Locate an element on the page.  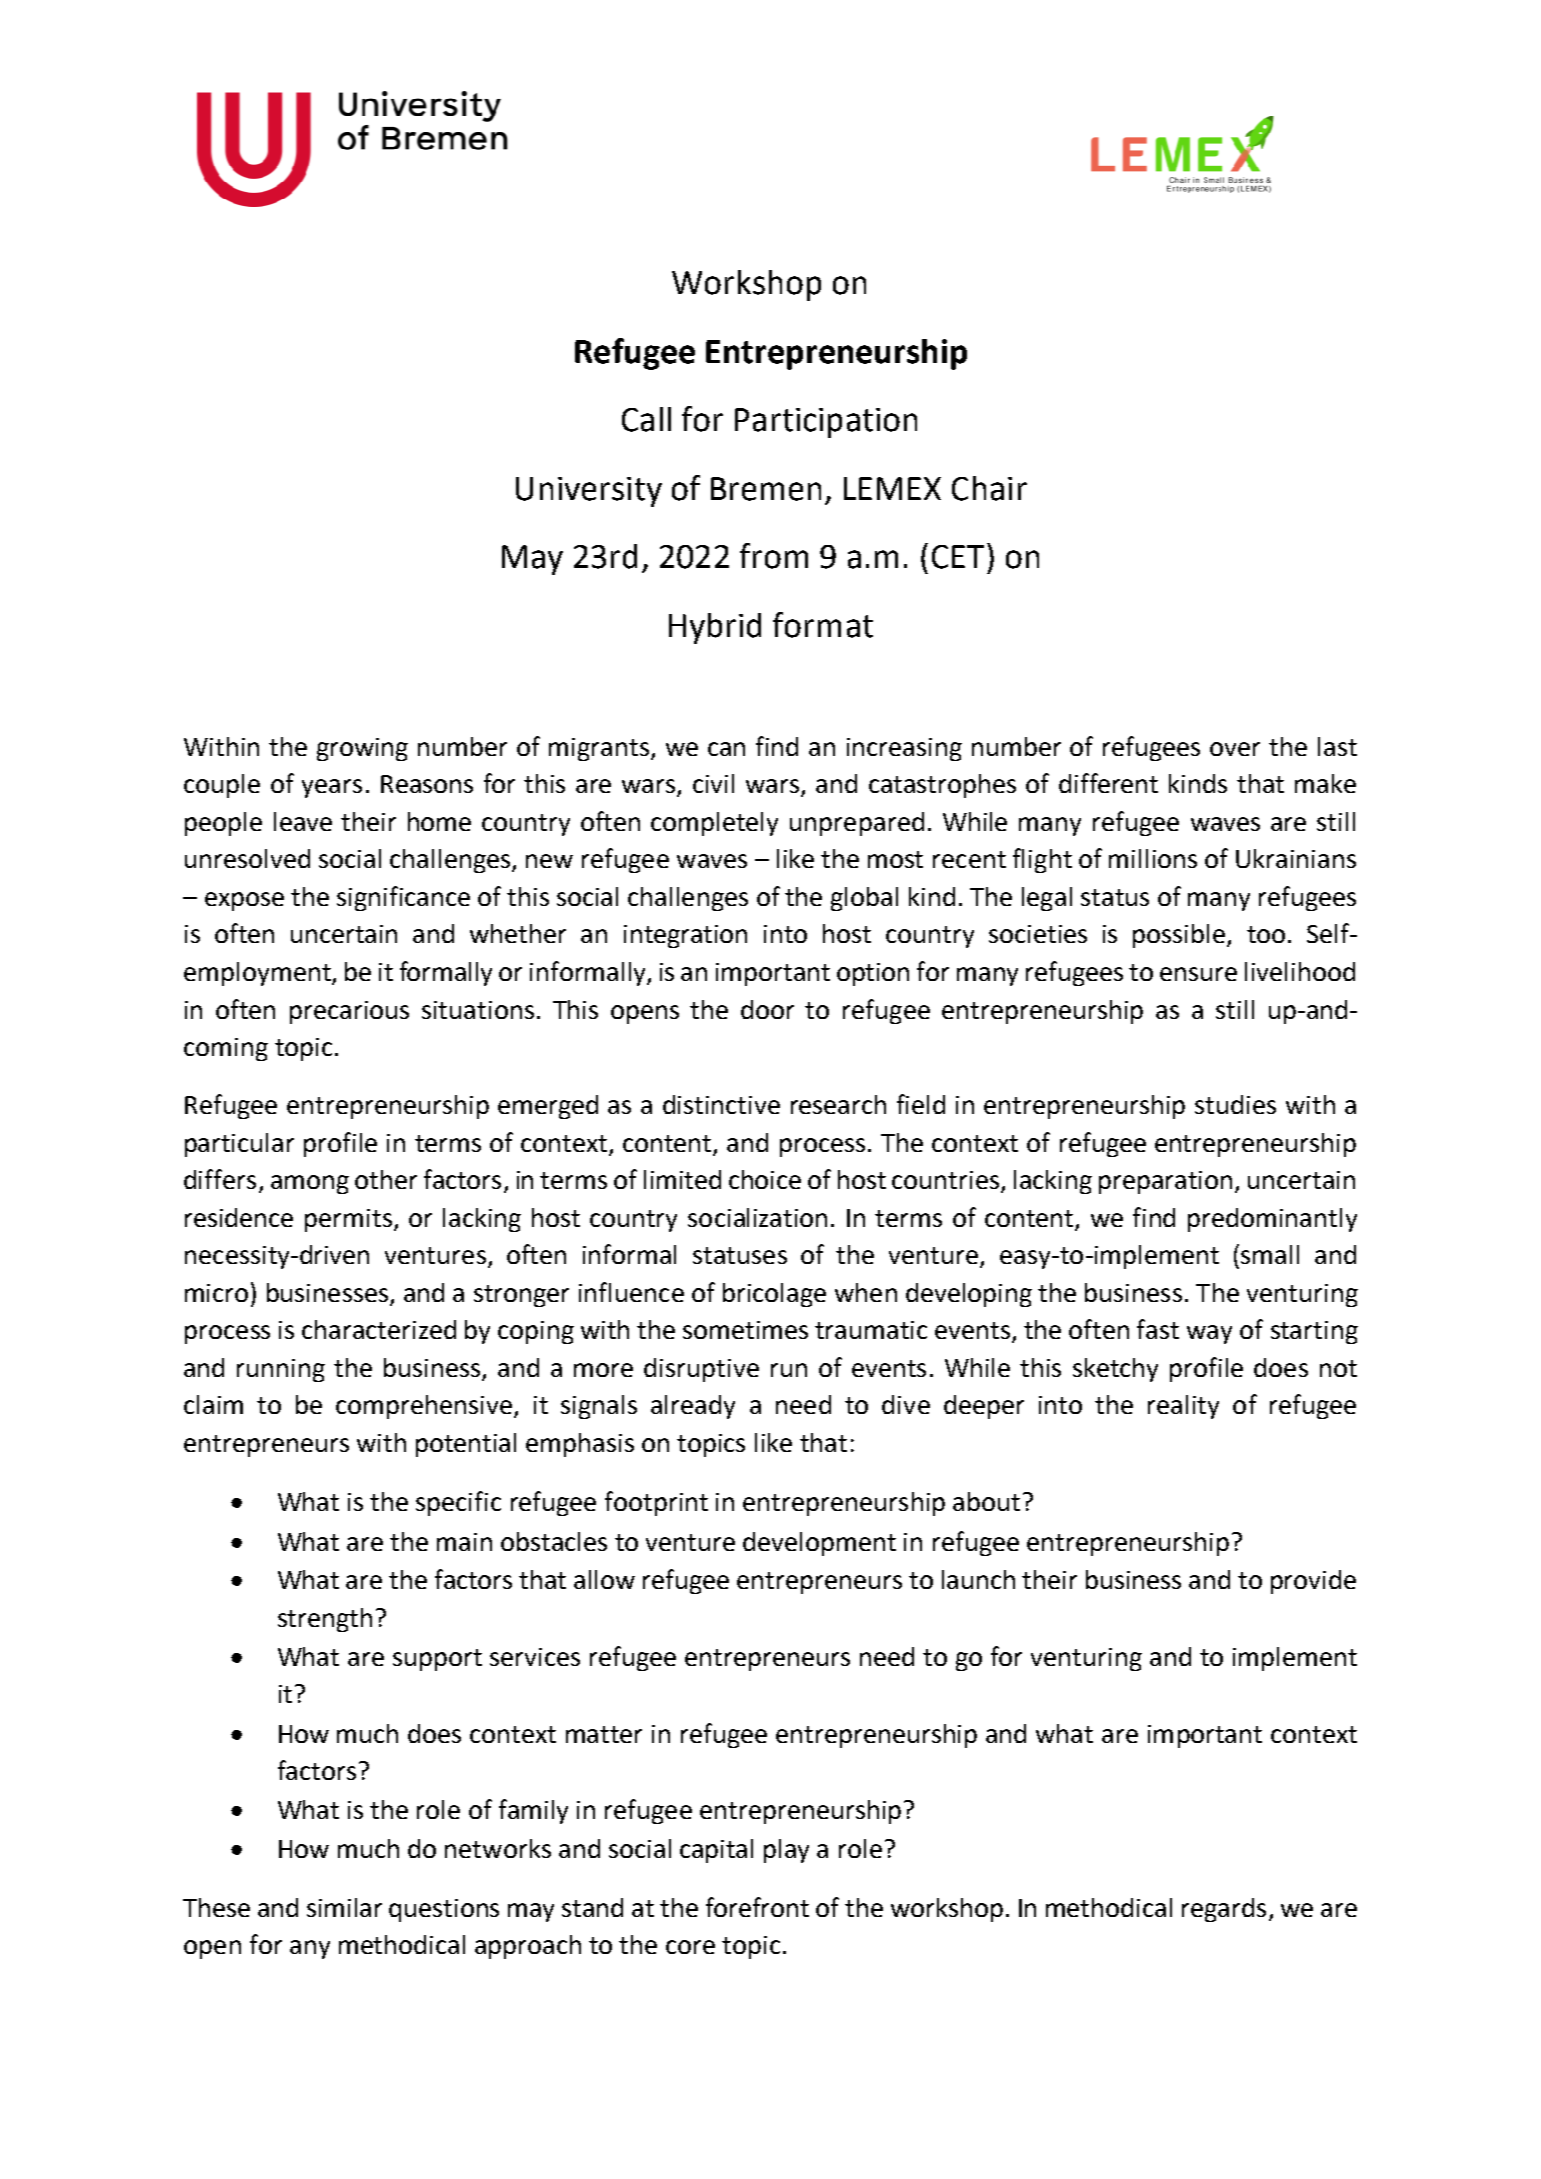
preparation is located at coordinates (1167, 1182).
